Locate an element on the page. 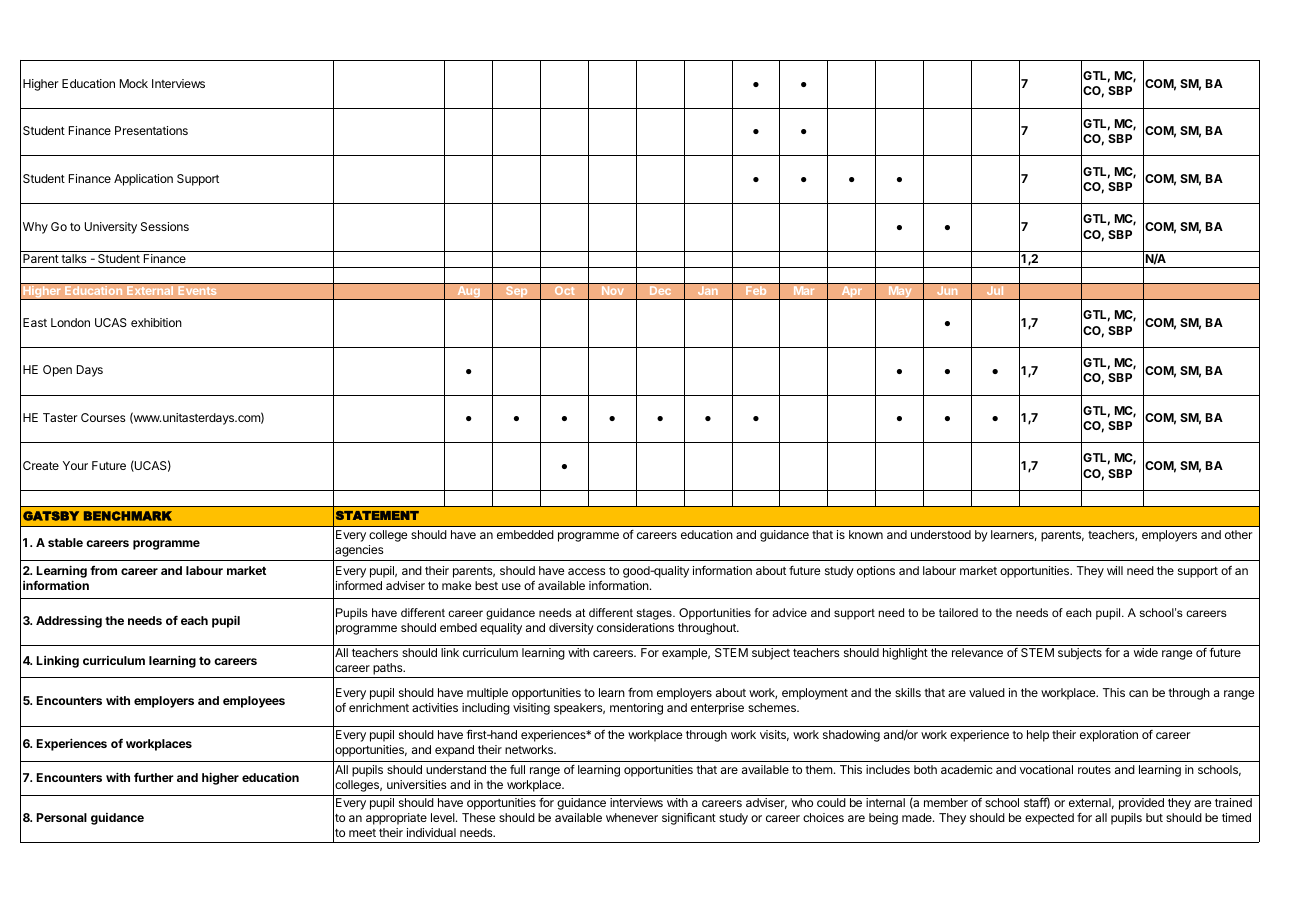 The image size is (1308, 924). whenever is located at coordinates (632, 817).
